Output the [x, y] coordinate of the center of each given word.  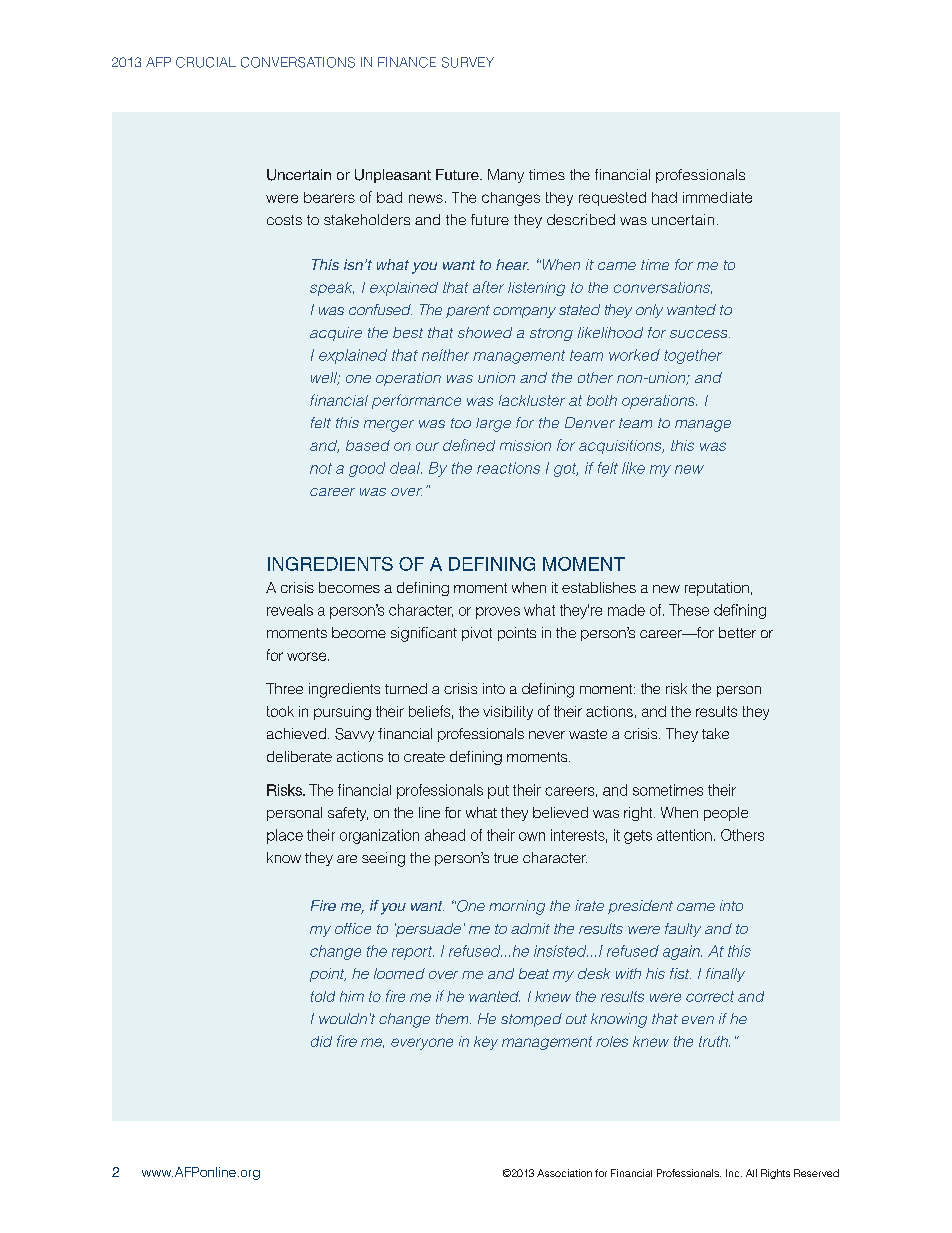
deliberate [299, 756]
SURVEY [468, 62]
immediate [717, 197]
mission [525, 445]
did [321, 1041]
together [693, 356]
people [726, 814]
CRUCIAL [206, 62]
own [532, 836]
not [321, 468]
